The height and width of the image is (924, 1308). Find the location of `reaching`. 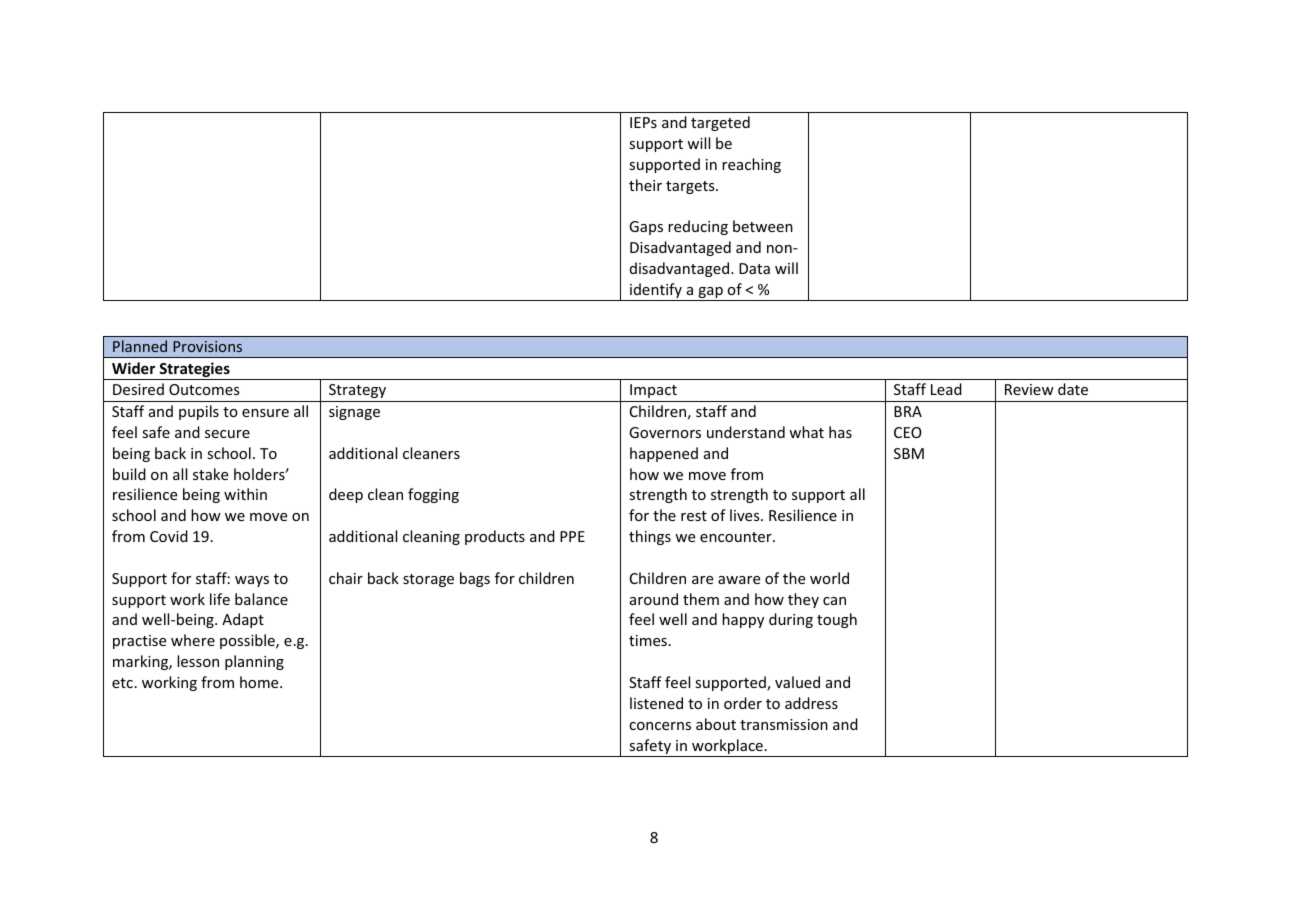

reaching is located at coordinates (751, 165).
